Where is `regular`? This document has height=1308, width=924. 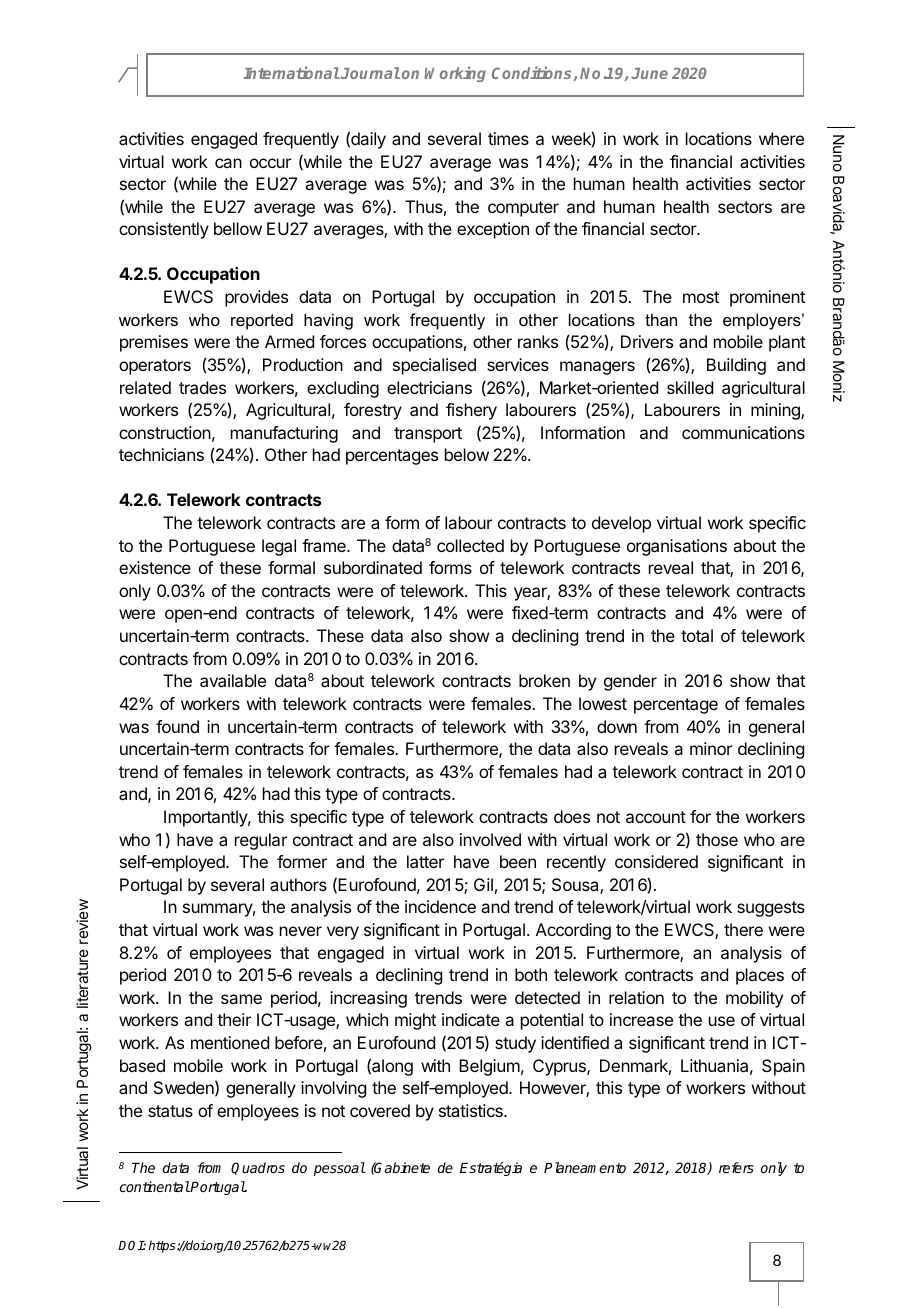 regular is located at coordinates (261, 841).
